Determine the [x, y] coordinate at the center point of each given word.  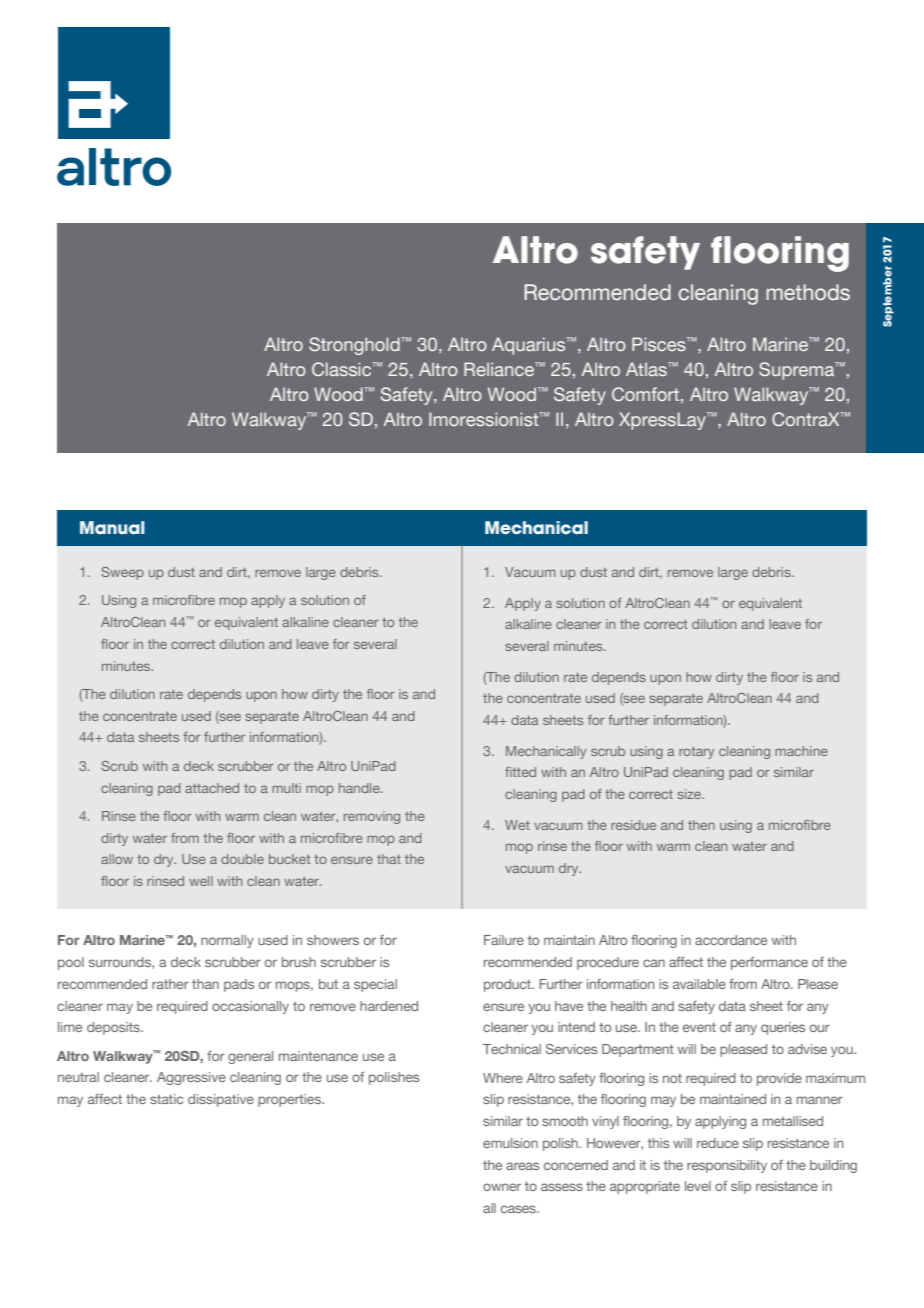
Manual [112, 527]
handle [360, 788]
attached [212, 788]
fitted [520, 772]
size [690, 794]
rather [170, 984]
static [166, 1099]
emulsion [510, 1143]
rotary [696, 753]
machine [801, 751]
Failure [504, 940]
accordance [731, 940]
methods [808, 292]
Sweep [122, 573]
